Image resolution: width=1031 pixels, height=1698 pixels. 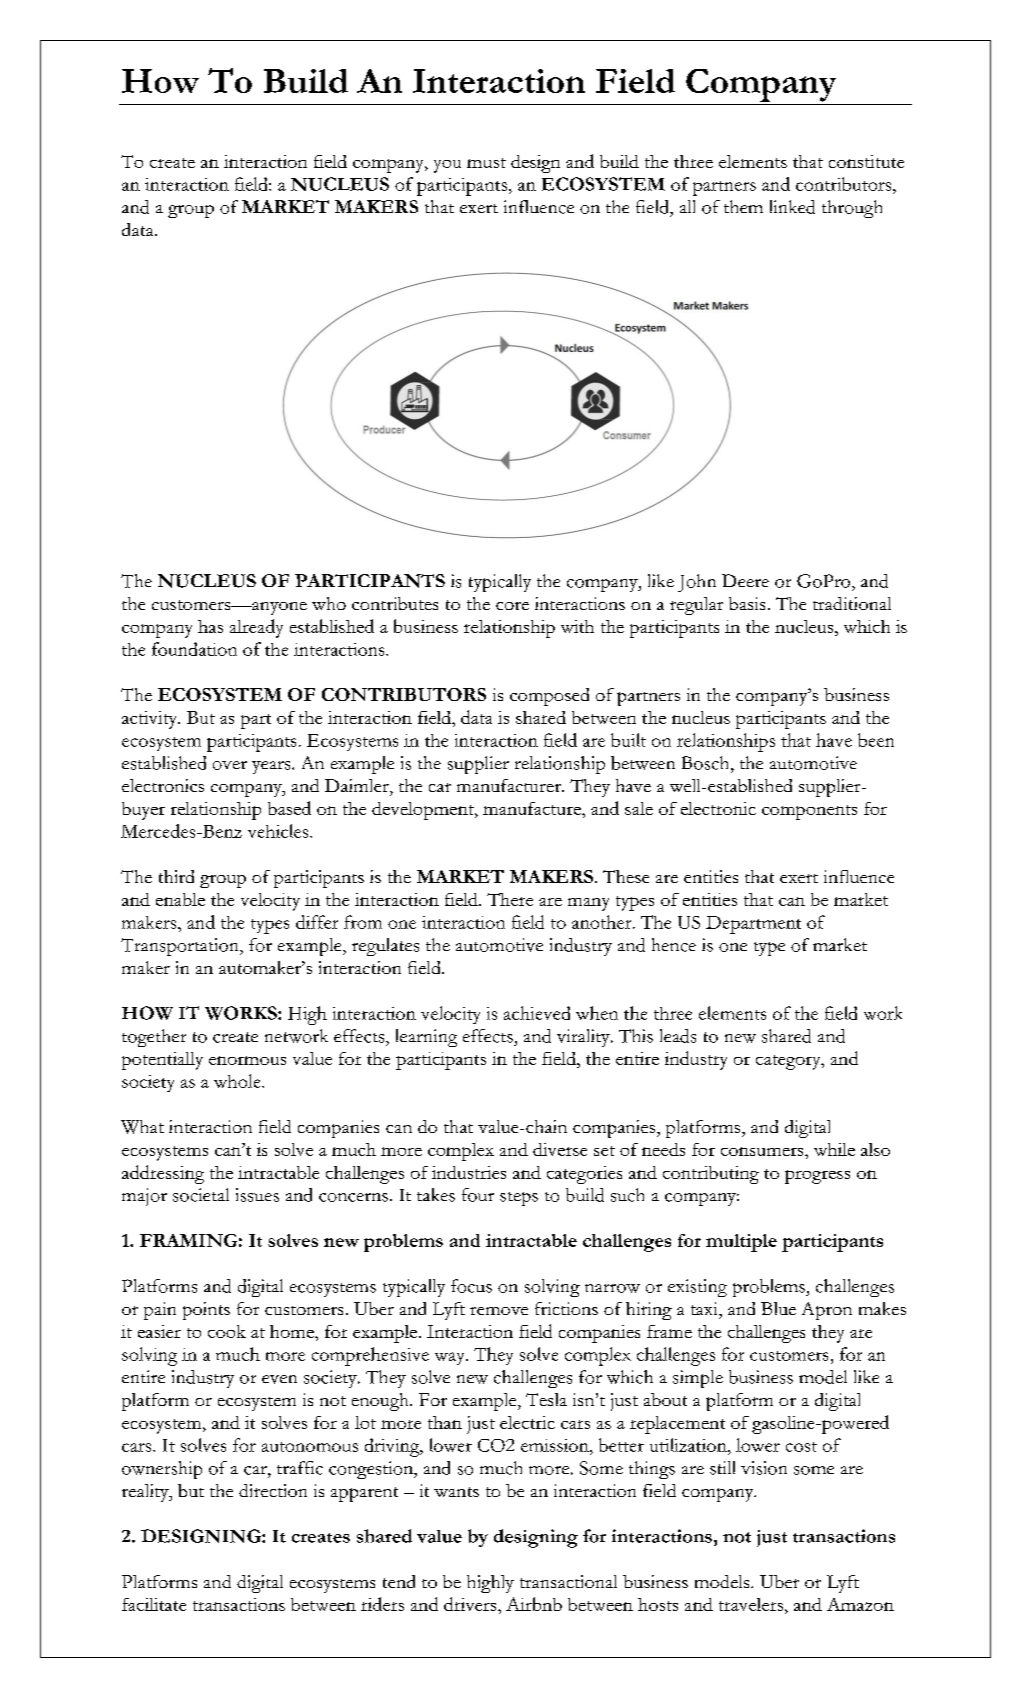 What do you see at coordinates (486, 163) in the screenshot?
I see `must` at bounding box center [486, 163].
